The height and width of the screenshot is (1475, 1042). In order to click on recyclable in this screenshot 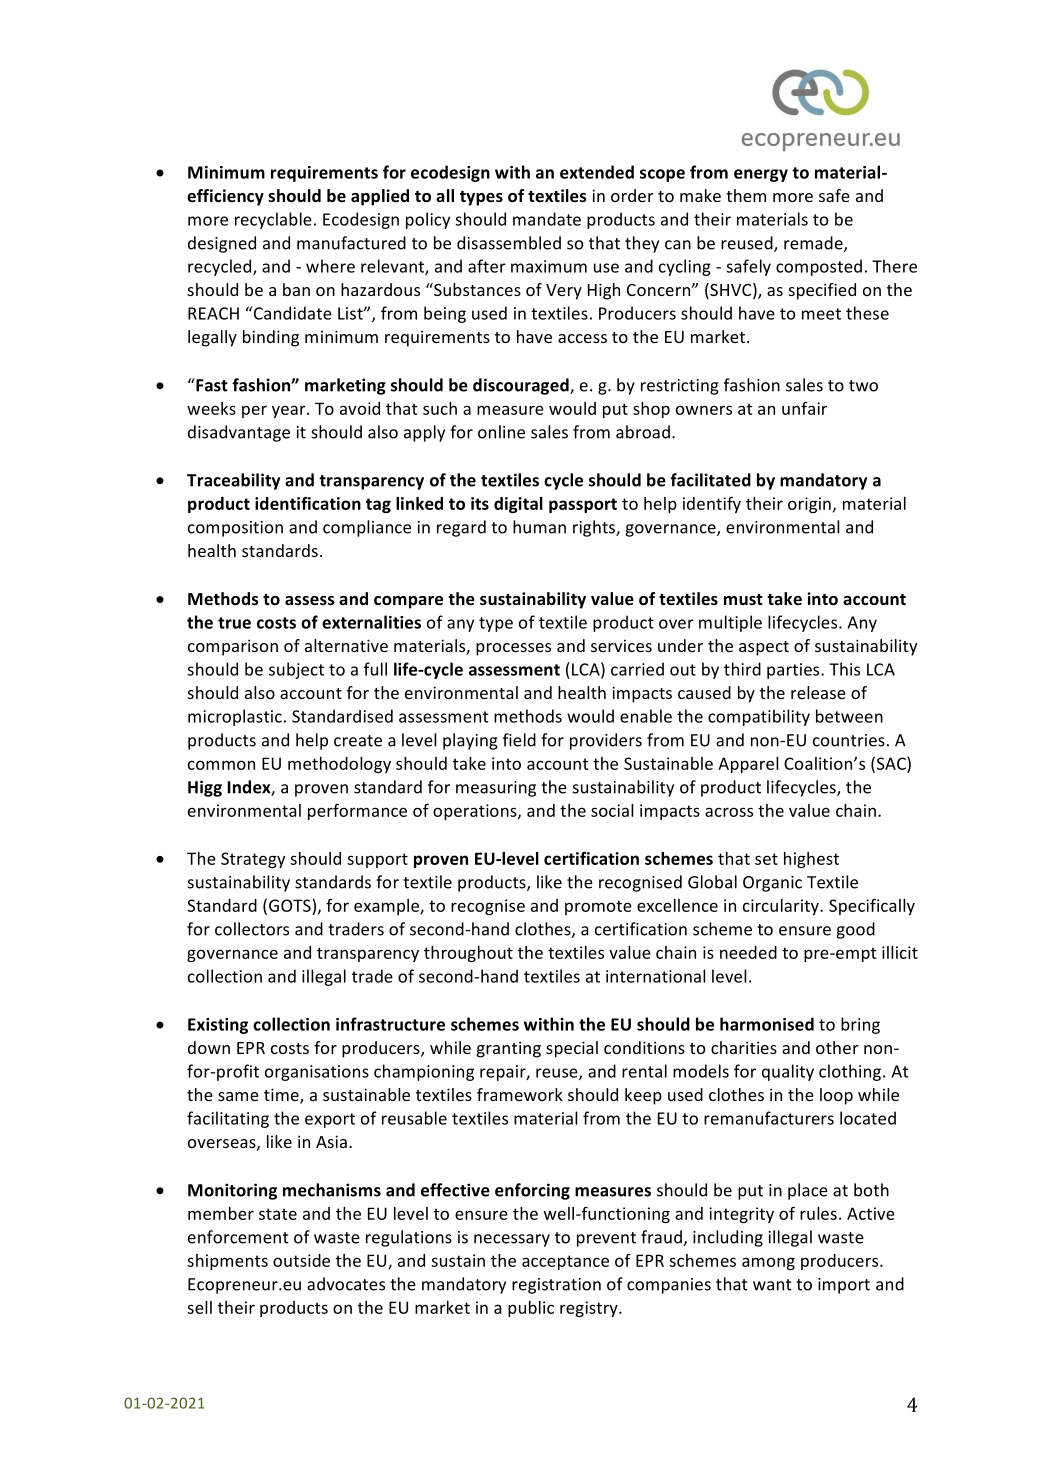, I will do `click(273, 220)`.
